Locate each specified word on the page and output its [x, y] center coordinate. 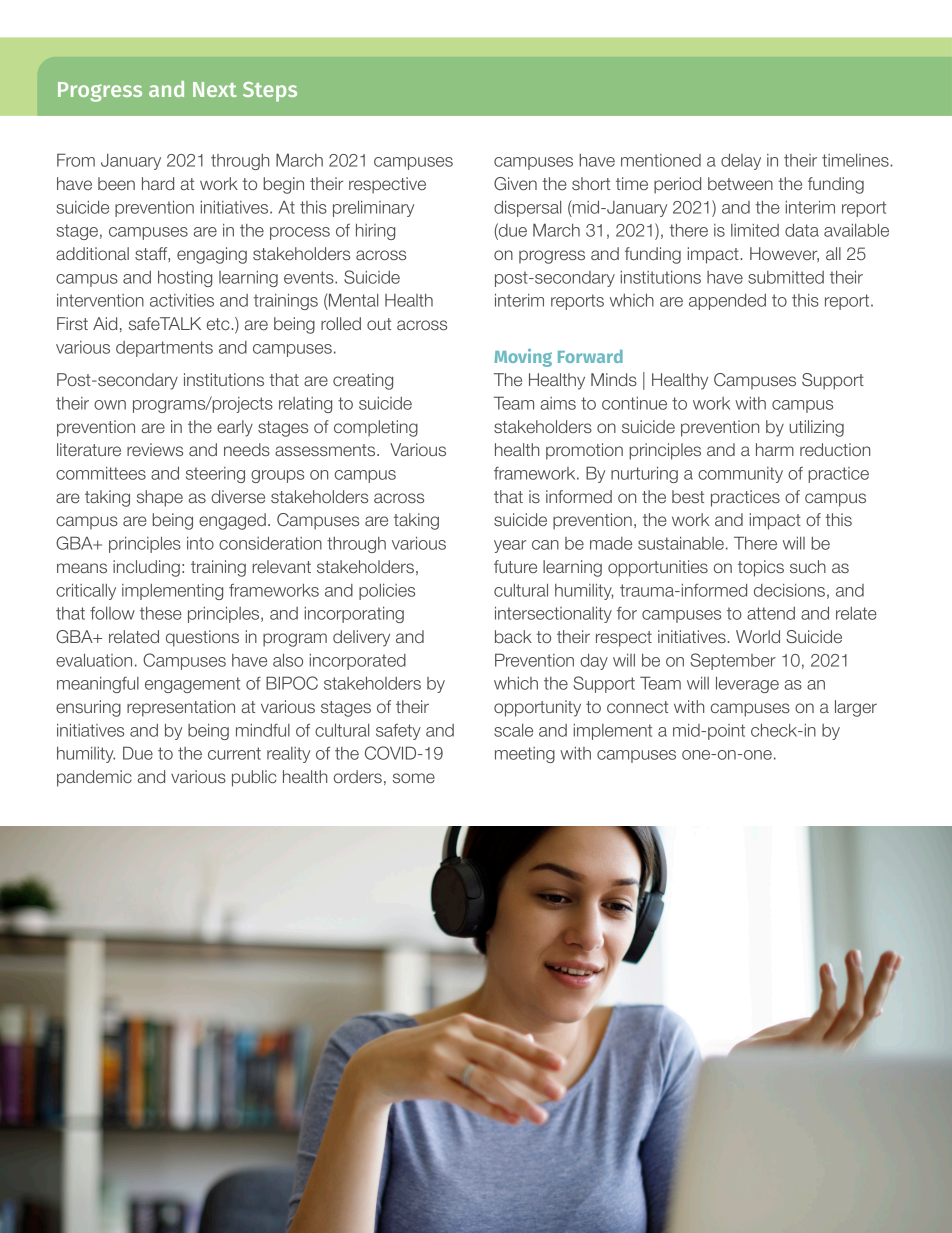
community [740, 475]
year [510, 546]
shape [160, 498]
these [161, 613]
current [234, 753]
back [513, 636]
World [758, 636]
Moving [523, 358]
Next [215, 89]
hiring [375, 231]
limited [755, 230]
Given [515, 183]
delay [741, 161]
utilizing [816, 428]
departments [164, 349]
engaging [212, 255]
